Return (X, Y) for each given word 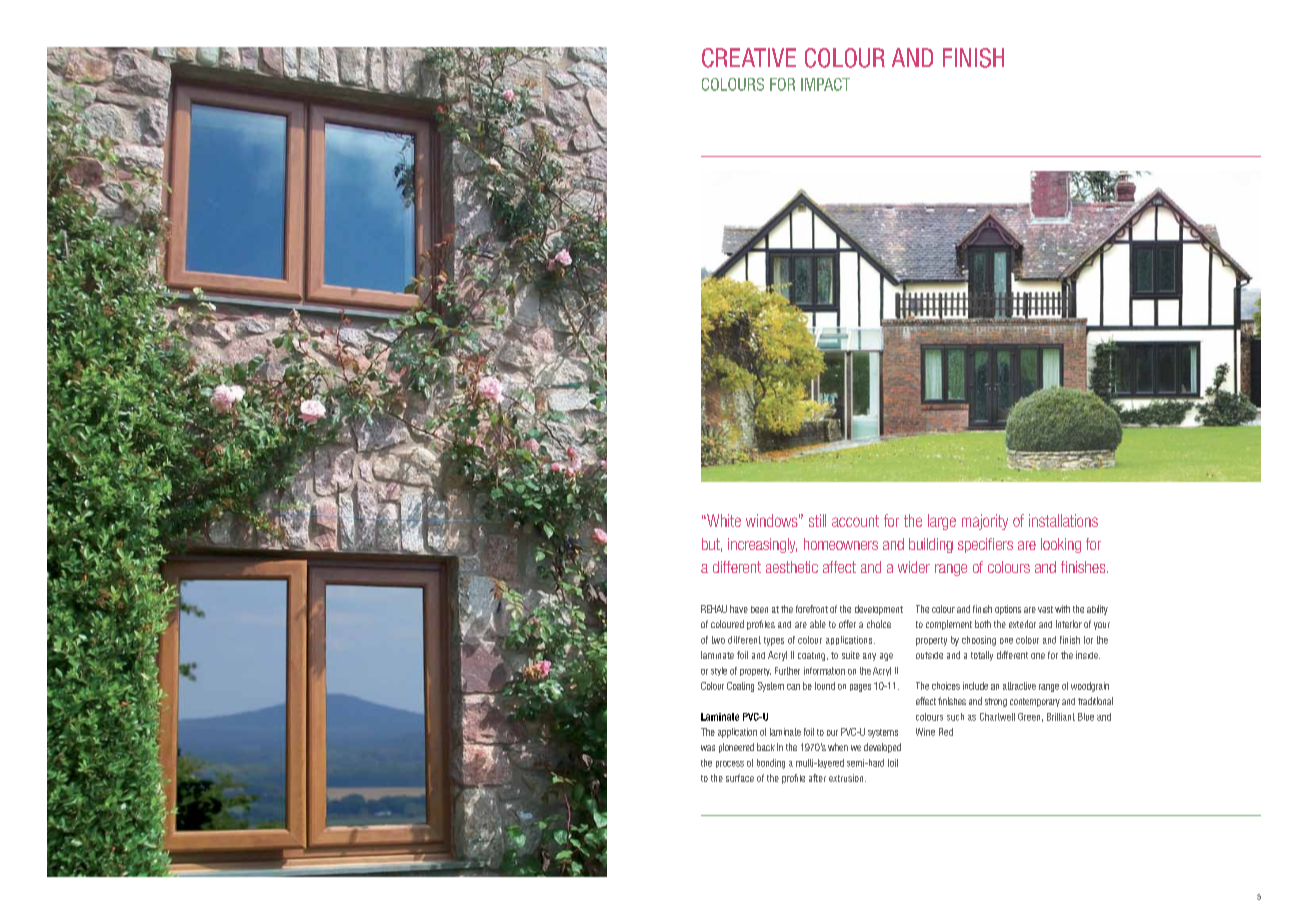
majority (985, 522)
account (855, 521)
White (723, 520)
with (1062, 609)
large (942, 522)
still (817, 520)
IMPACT (825, 84)
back (766, 747)
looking (1061, 545)
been (759, 609)
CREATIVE (749, 58)
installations (1063, 520)
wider (914, 567)
